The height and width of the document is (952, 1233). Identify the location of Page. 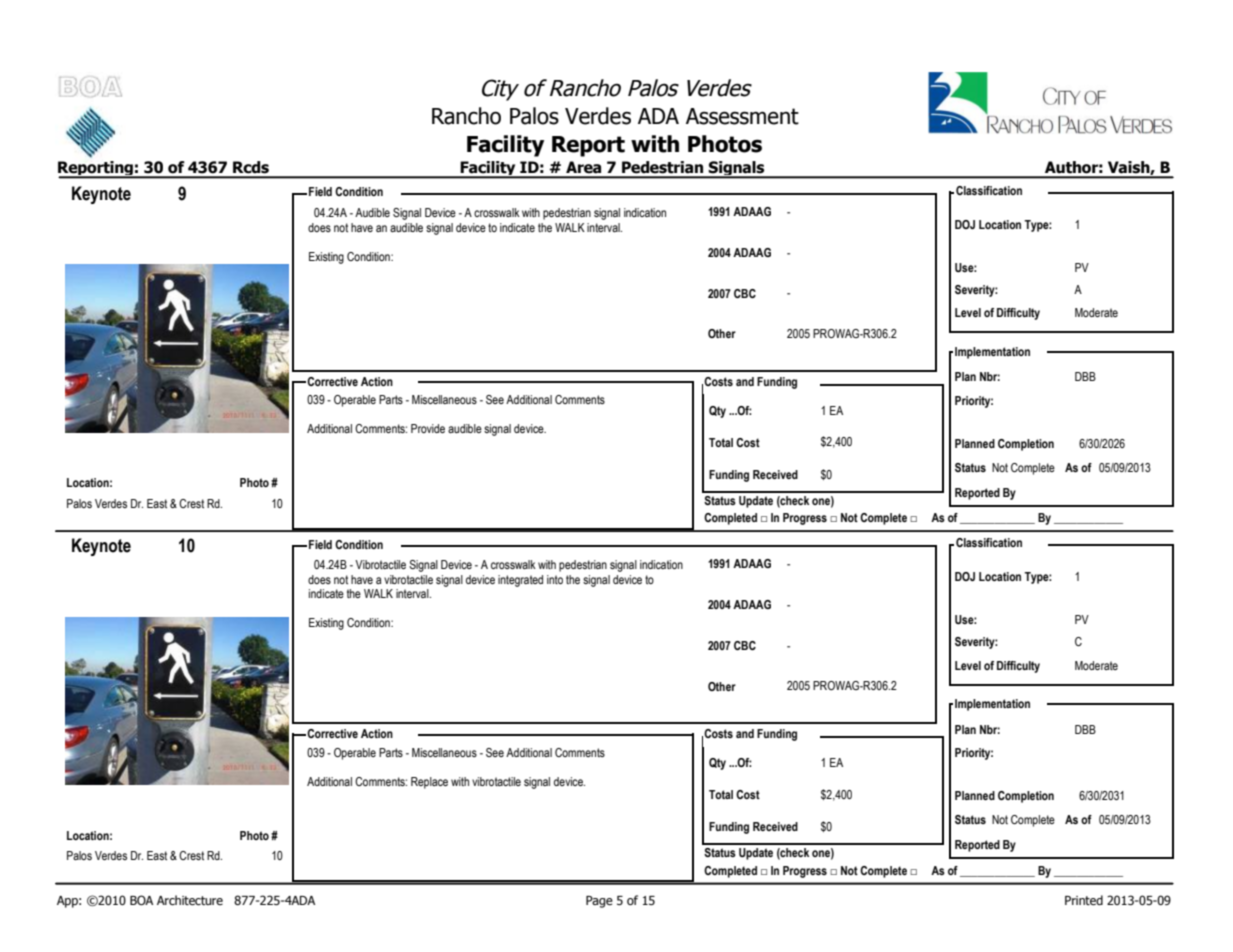
(599, 902).
